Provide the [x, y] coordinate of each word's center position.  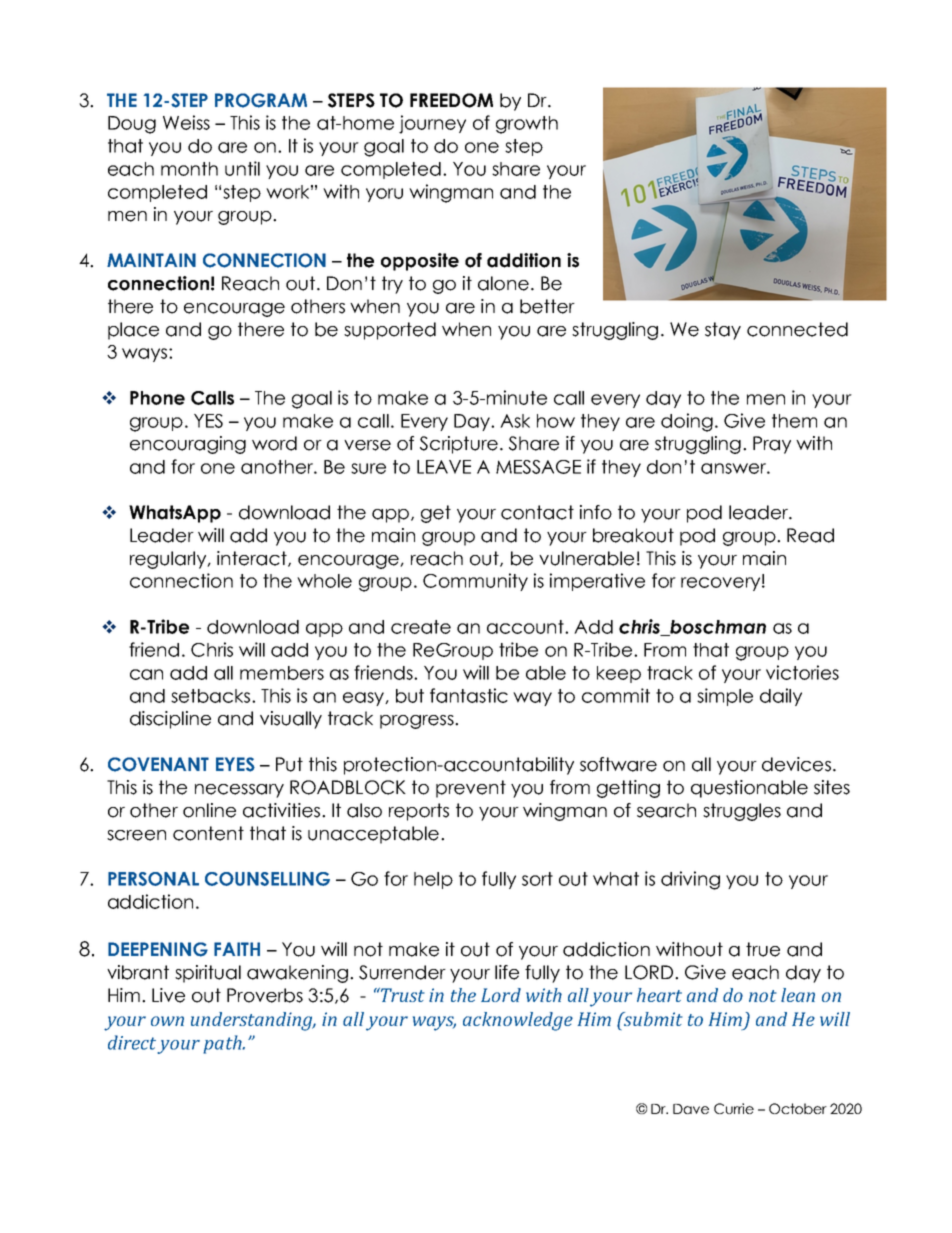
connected [797, 329]
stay [723, 331]
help [433, 880]
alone [503, 283]
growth [527, 125]
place [133, 331]
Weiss [186, 122]
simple [725, 697]
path [223, 1044]
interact [253, 559]
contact [537, 512]
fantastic [469, 695]
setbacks [210, 696]
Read [810, 535]
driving [690, 880]
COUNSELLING [267, 879]
